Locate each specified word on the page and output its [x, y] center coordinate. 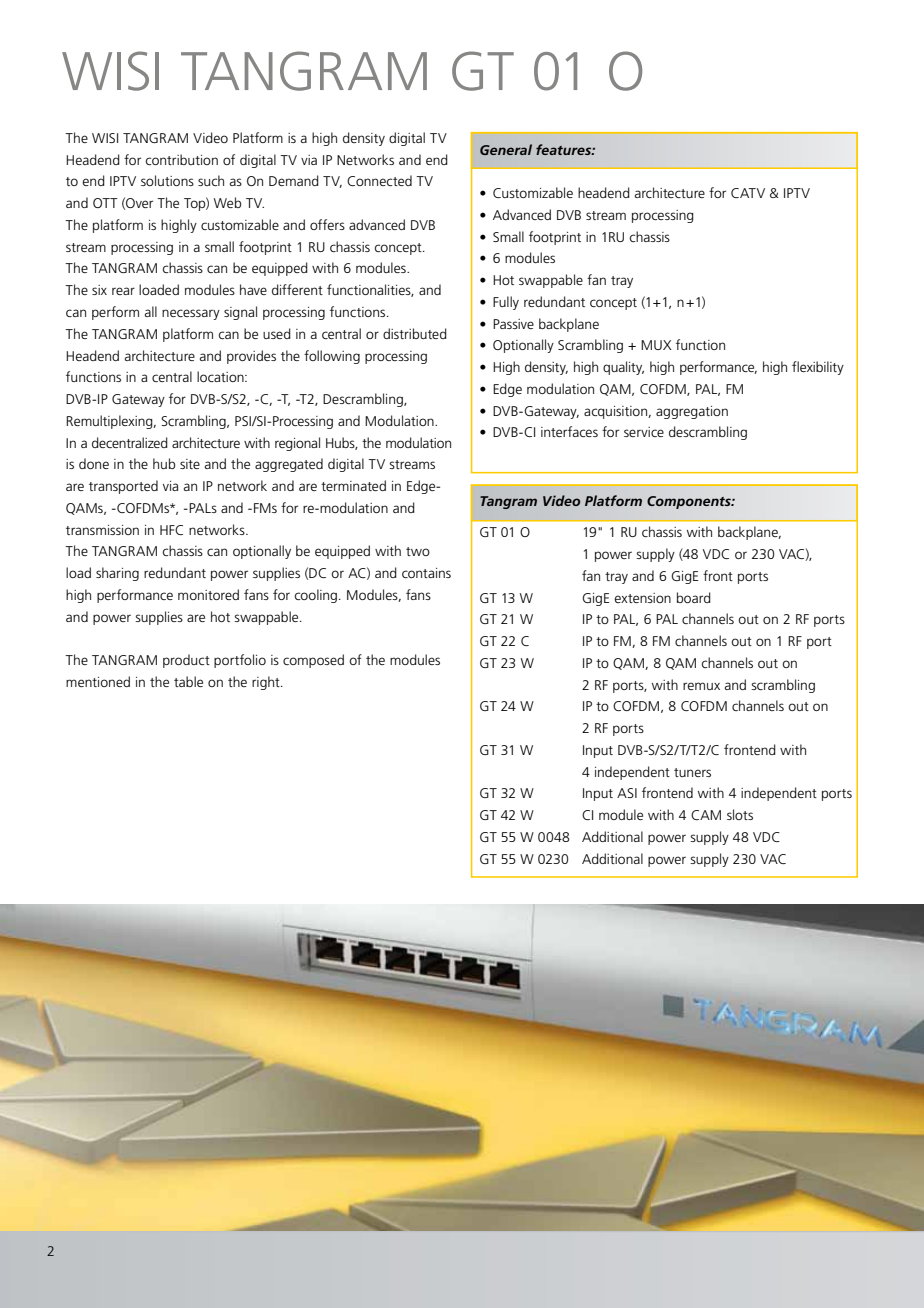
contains [426, 573]
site [190, 464]
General [506, 149]
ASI [627, 793]
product [186, 661]
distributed [415, 333]
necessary [191, 314]
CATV [748, 193]
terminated [353, 485]
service [644, 432]
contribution [181, 159]
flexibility [818, 368]
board [694, 597]
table [188, 681]
